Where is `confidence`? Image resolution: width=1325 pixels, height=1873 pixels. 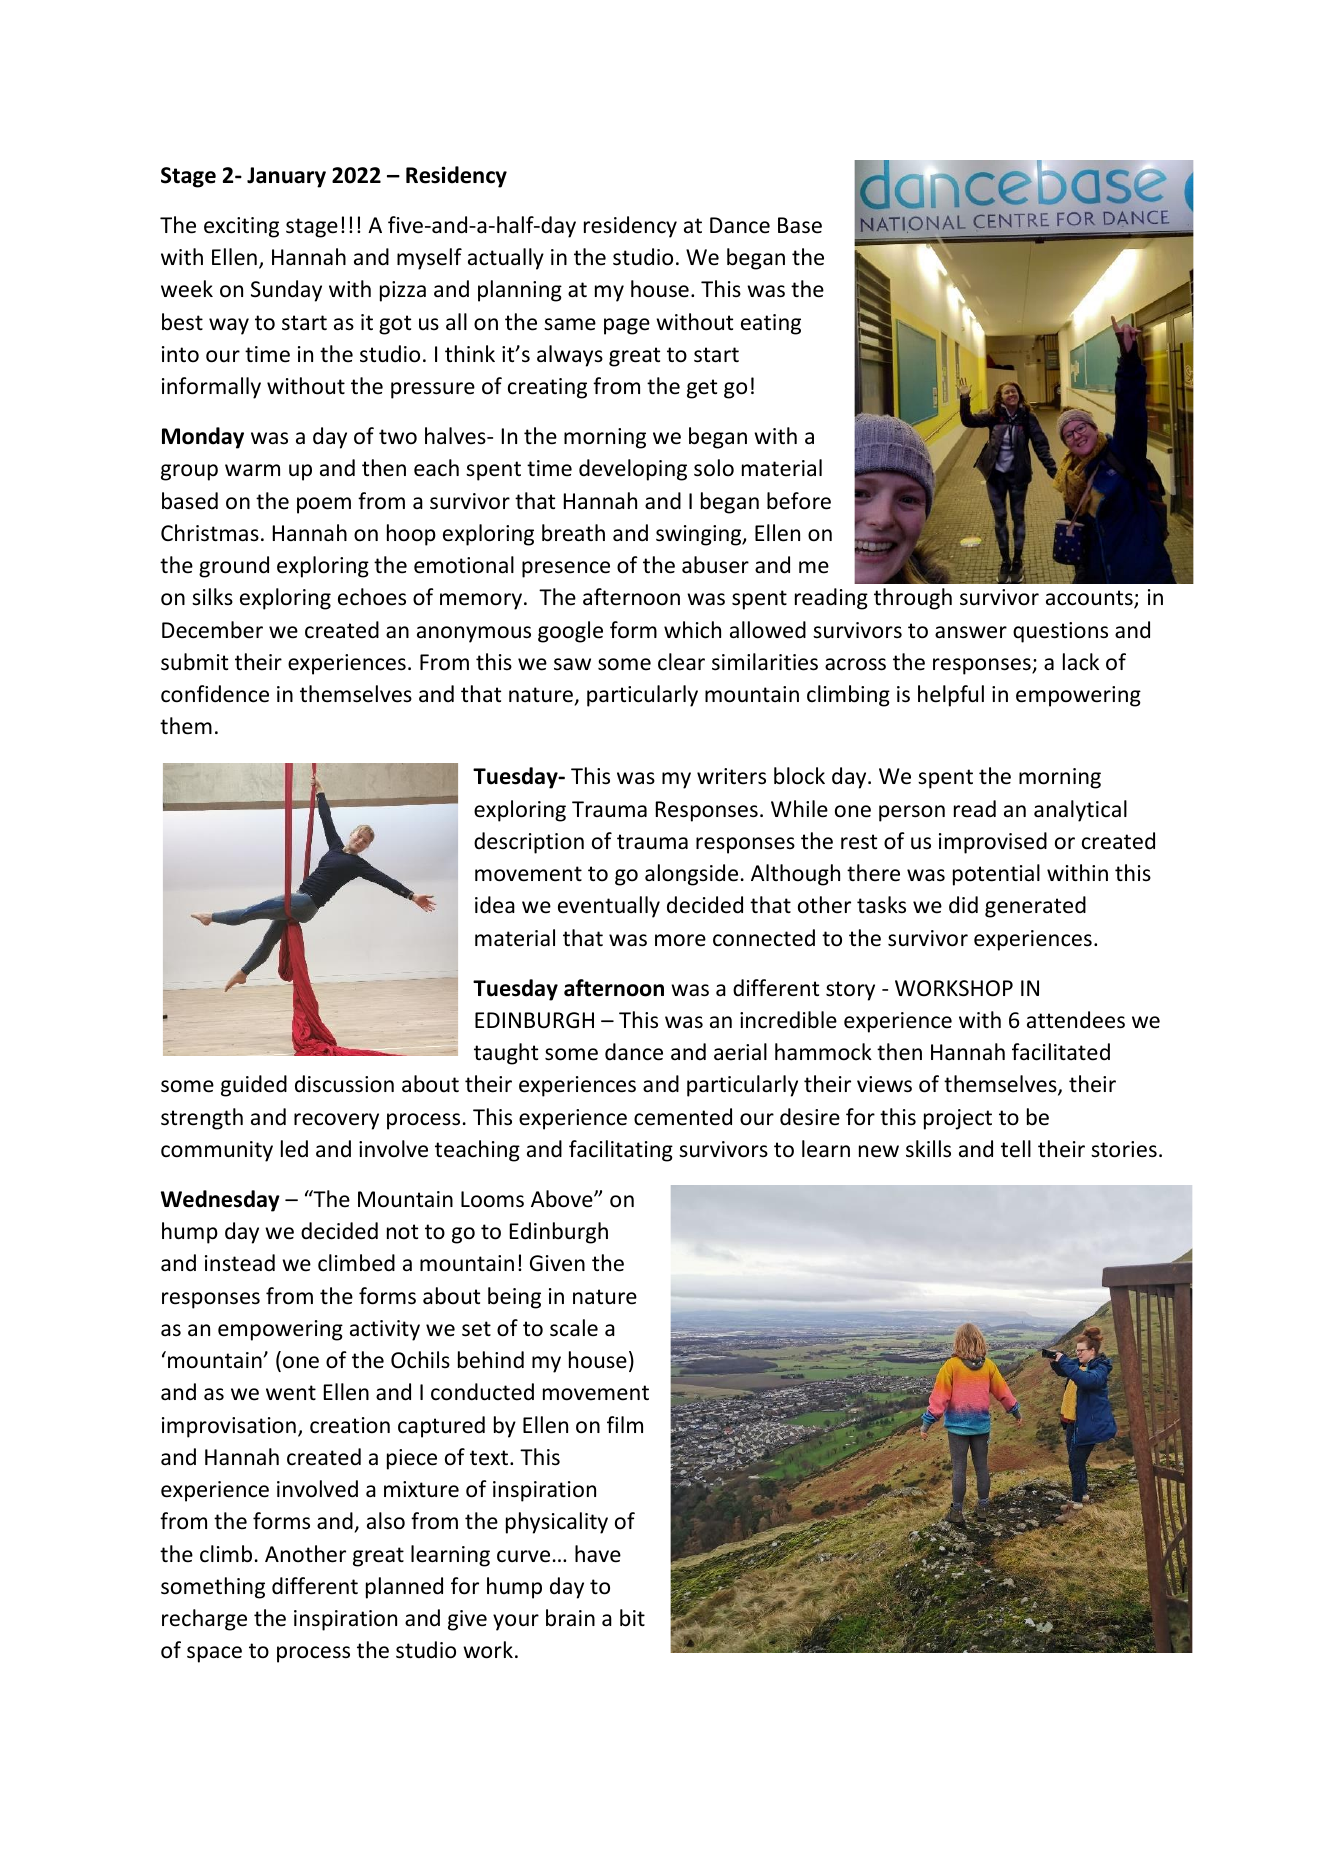
confidence is located at coordinates (215, 694).
